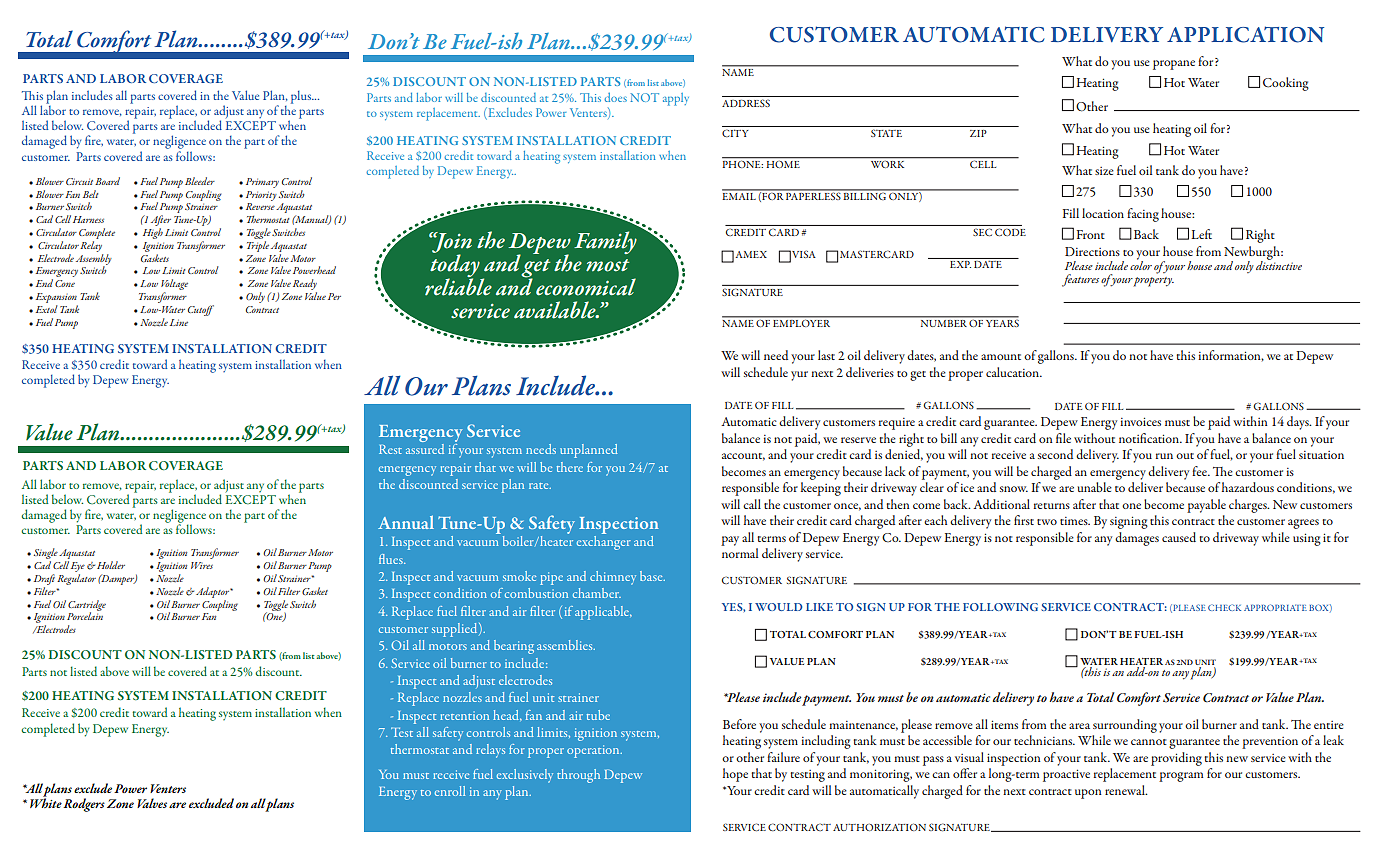 Image resolution: width=1400 pixels, height=854 pixels. What do you see at coordinates (302, 97) in the page?
I see `plus` at bounding box center [302, 97].
